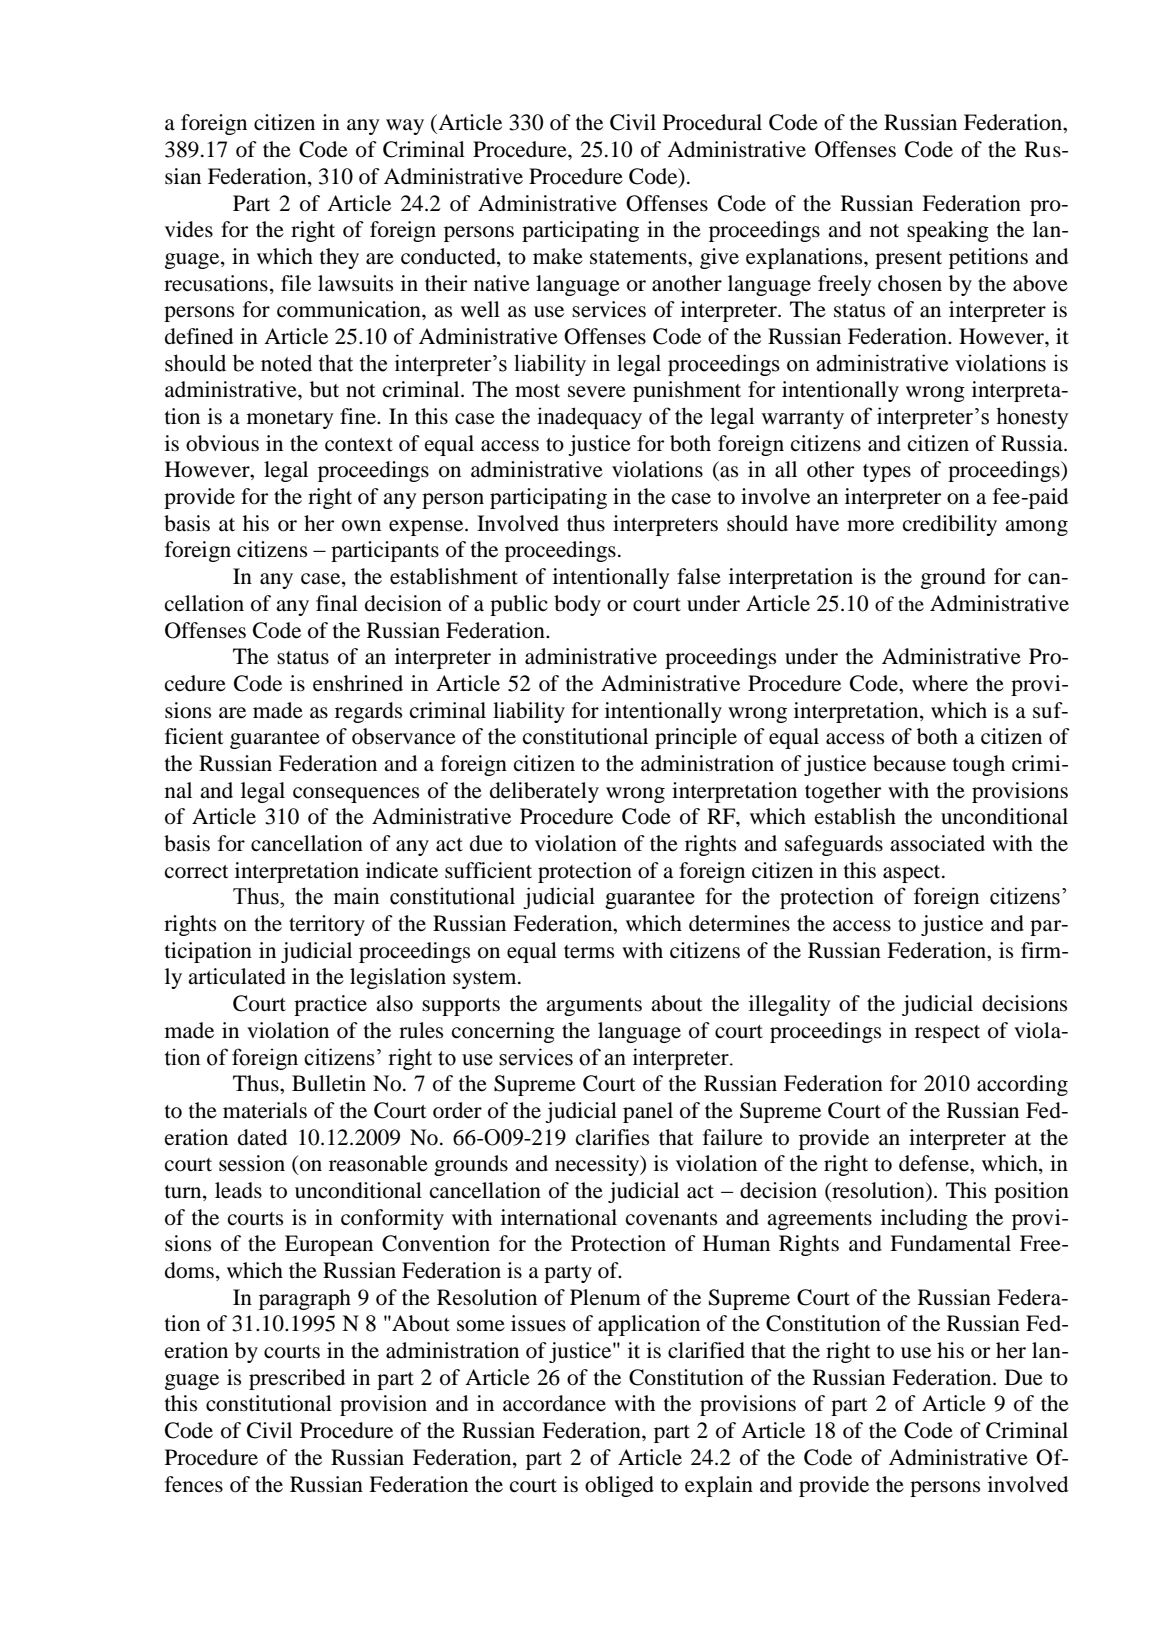 The height and width of the image is (1628, 1151). I want to click on obliged, so click(619, 1486).
